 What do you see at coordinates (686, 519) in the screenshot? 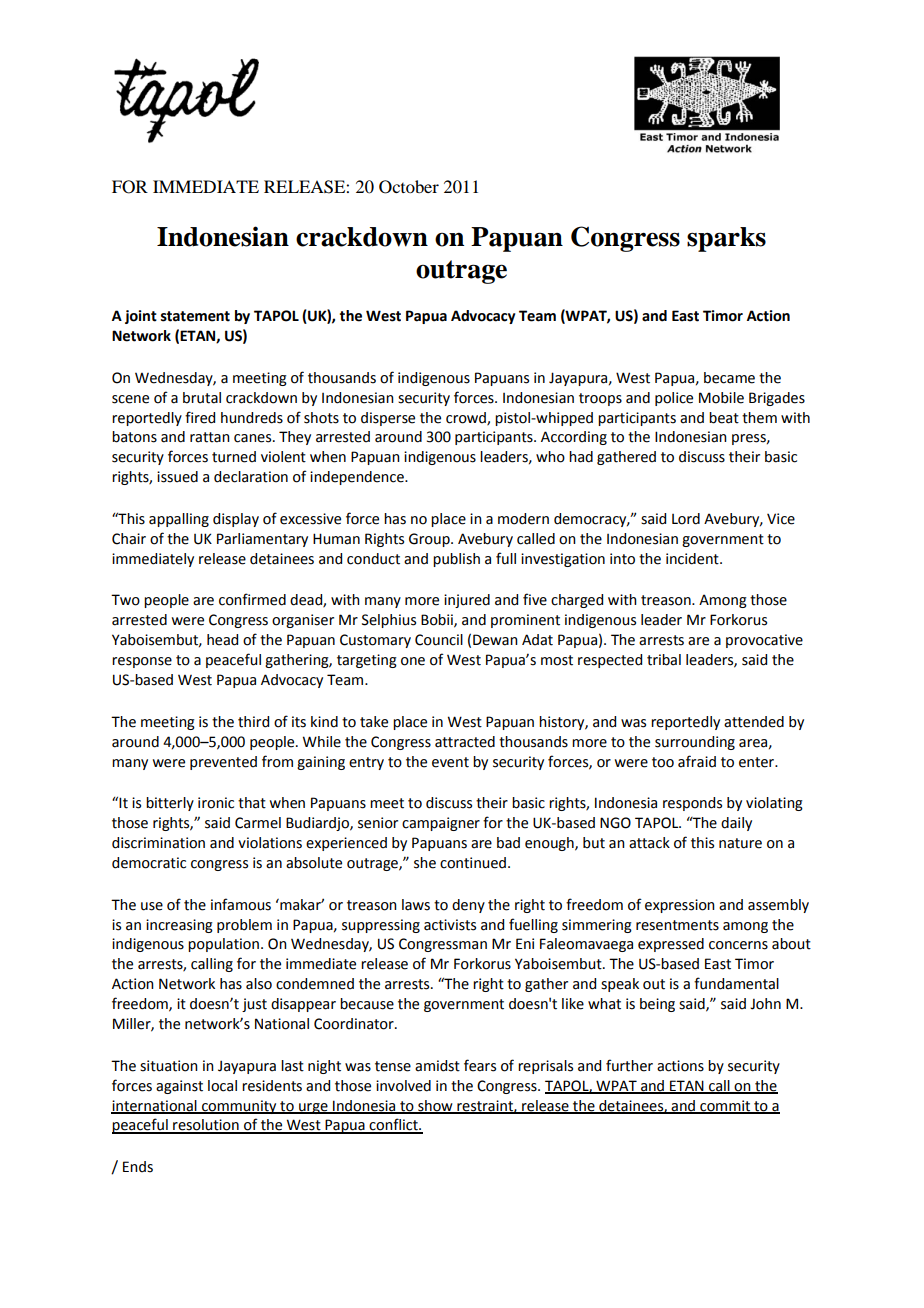
I see `Lord` at bounding box center [686, 519].
